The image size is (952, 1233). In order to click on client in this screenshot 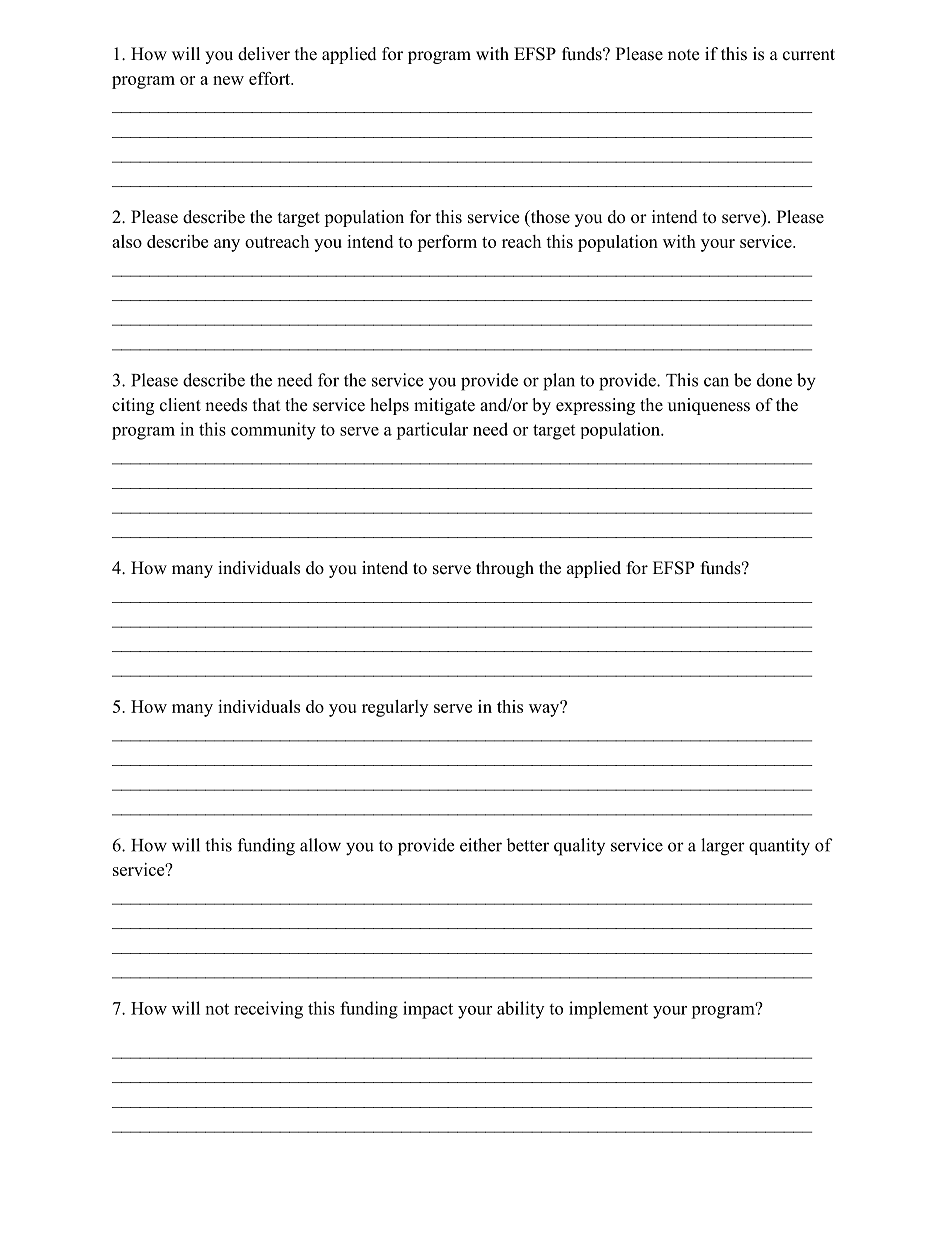, I will do `click(180, 405)`.
